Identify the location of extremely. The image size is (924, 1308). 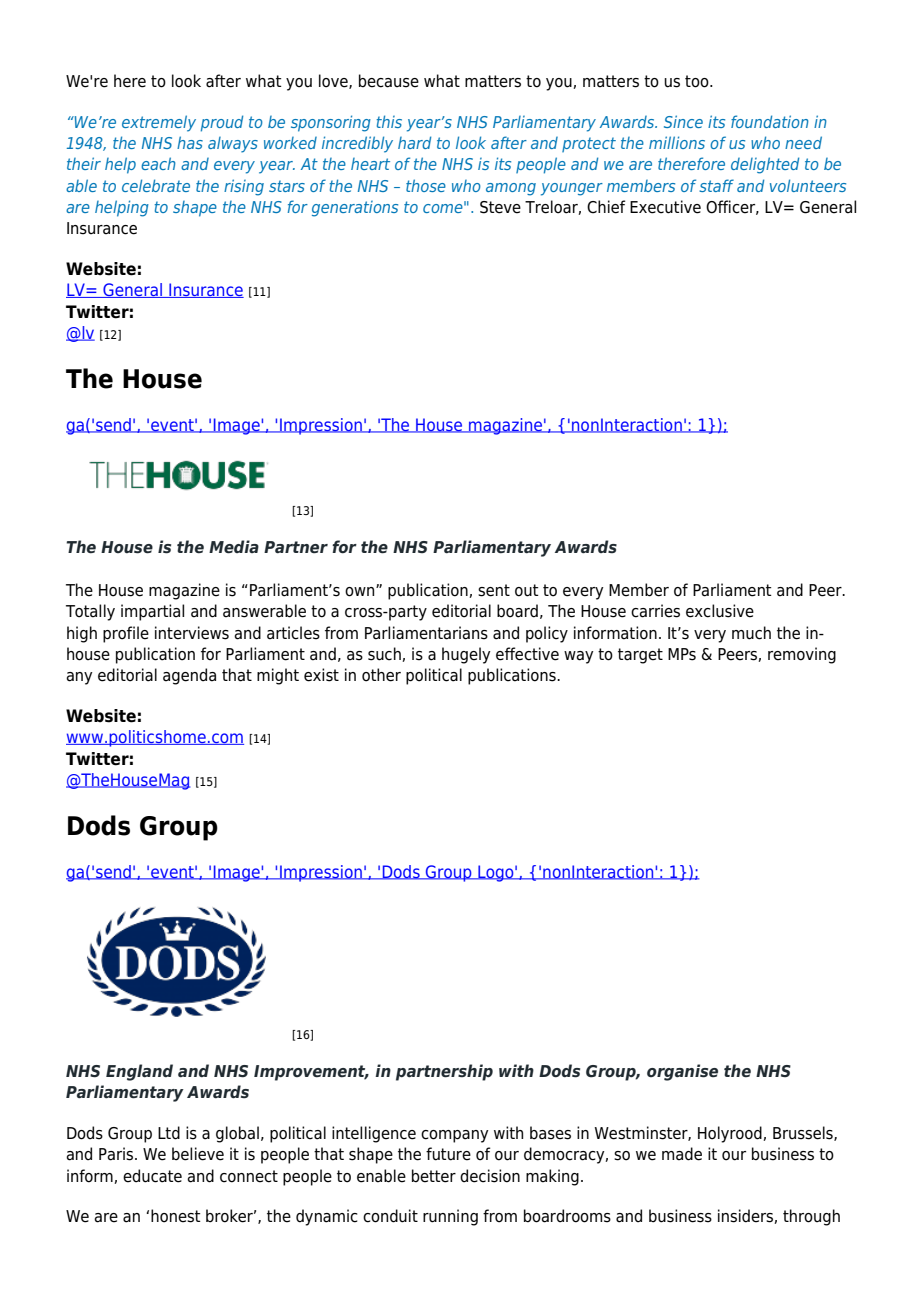
(159, 123).
